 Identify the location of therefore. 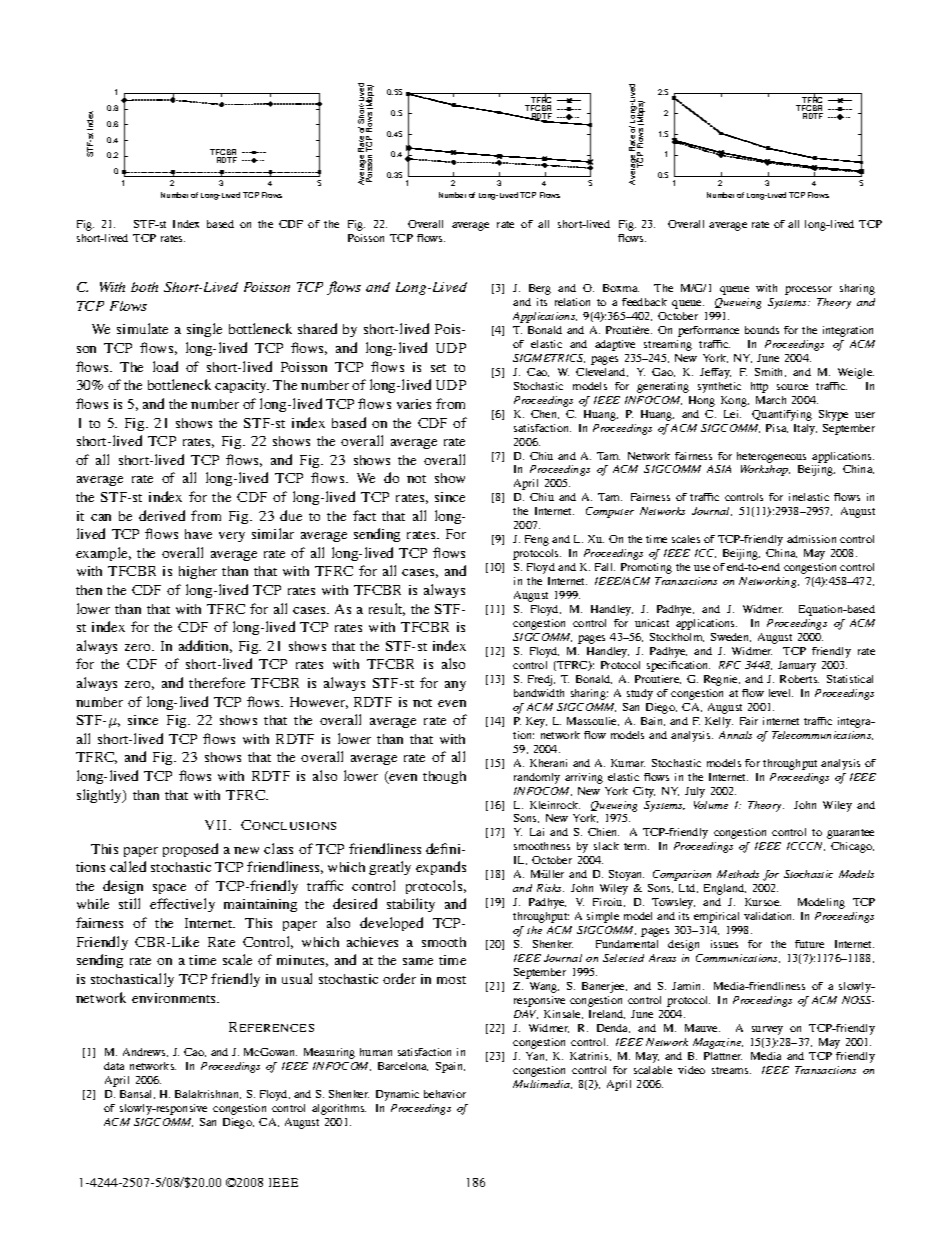
(217, 682).
